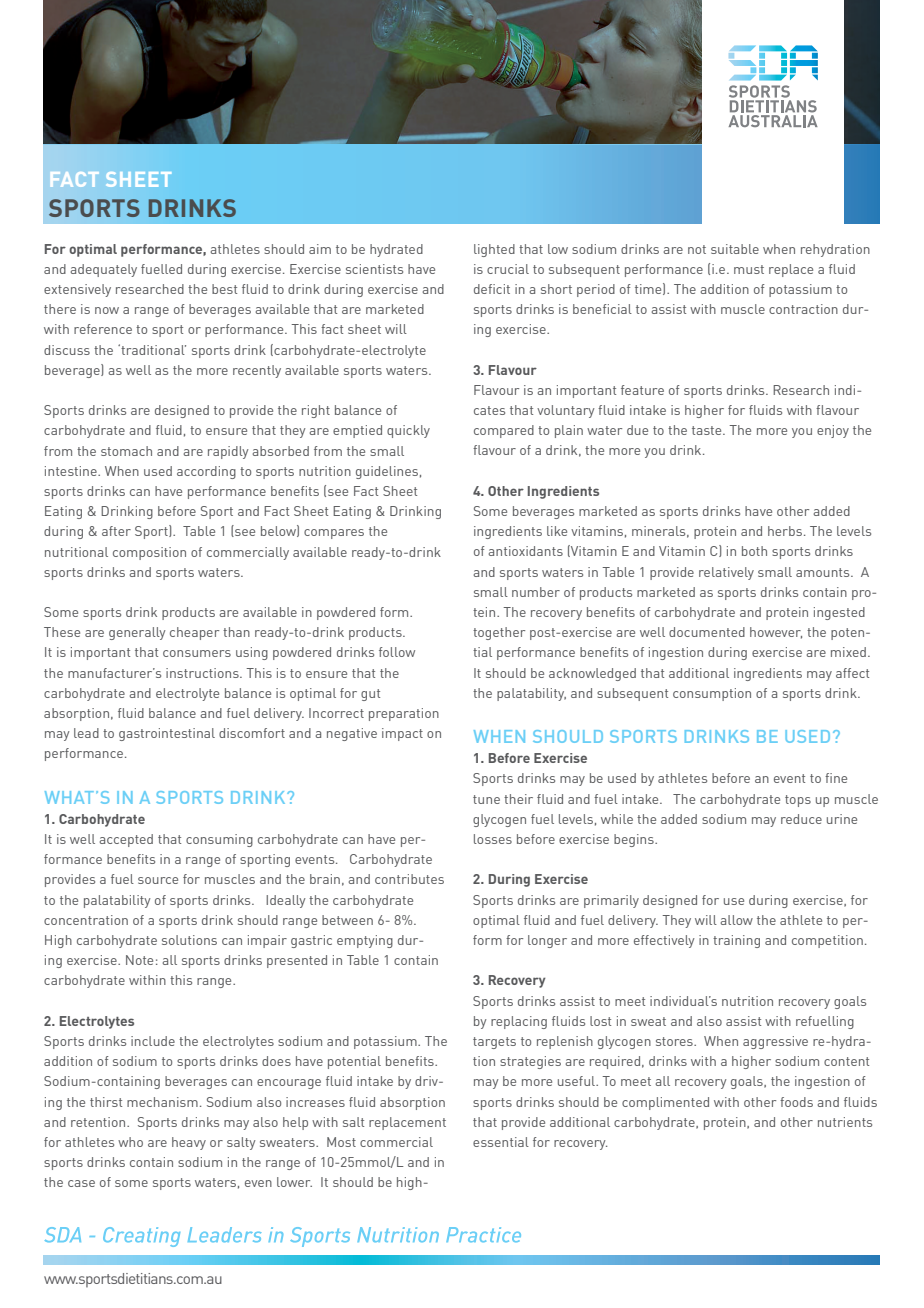  I want to click on emptying, so click(365, 941).
